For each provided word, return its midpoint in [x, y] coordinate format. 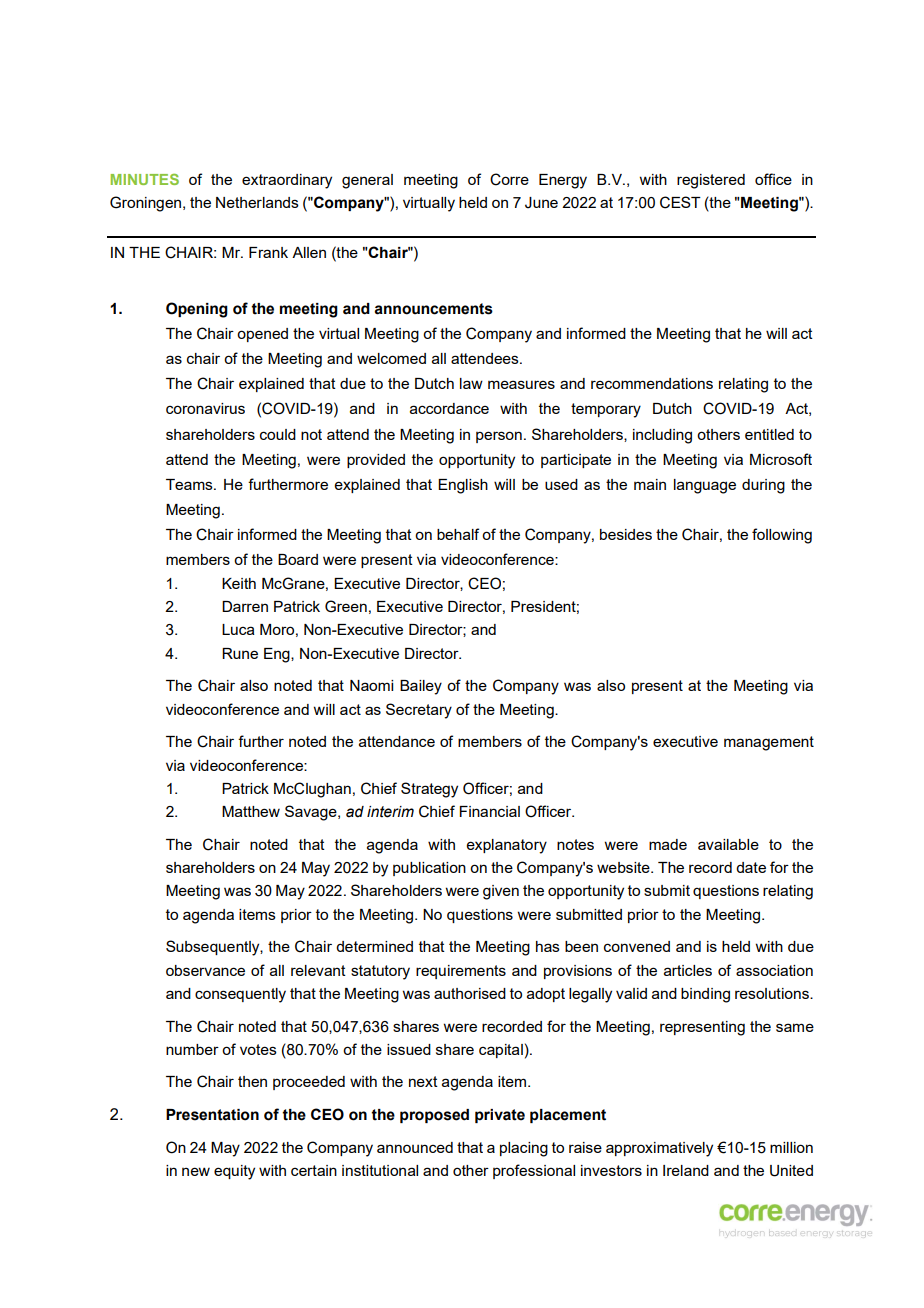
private [500, 1116]
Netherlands [257, 202]
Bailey [421, 687]
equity [234, 1172]
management [769, 743]
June [541, 203]
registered [711, 181]
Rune [240, 653]
